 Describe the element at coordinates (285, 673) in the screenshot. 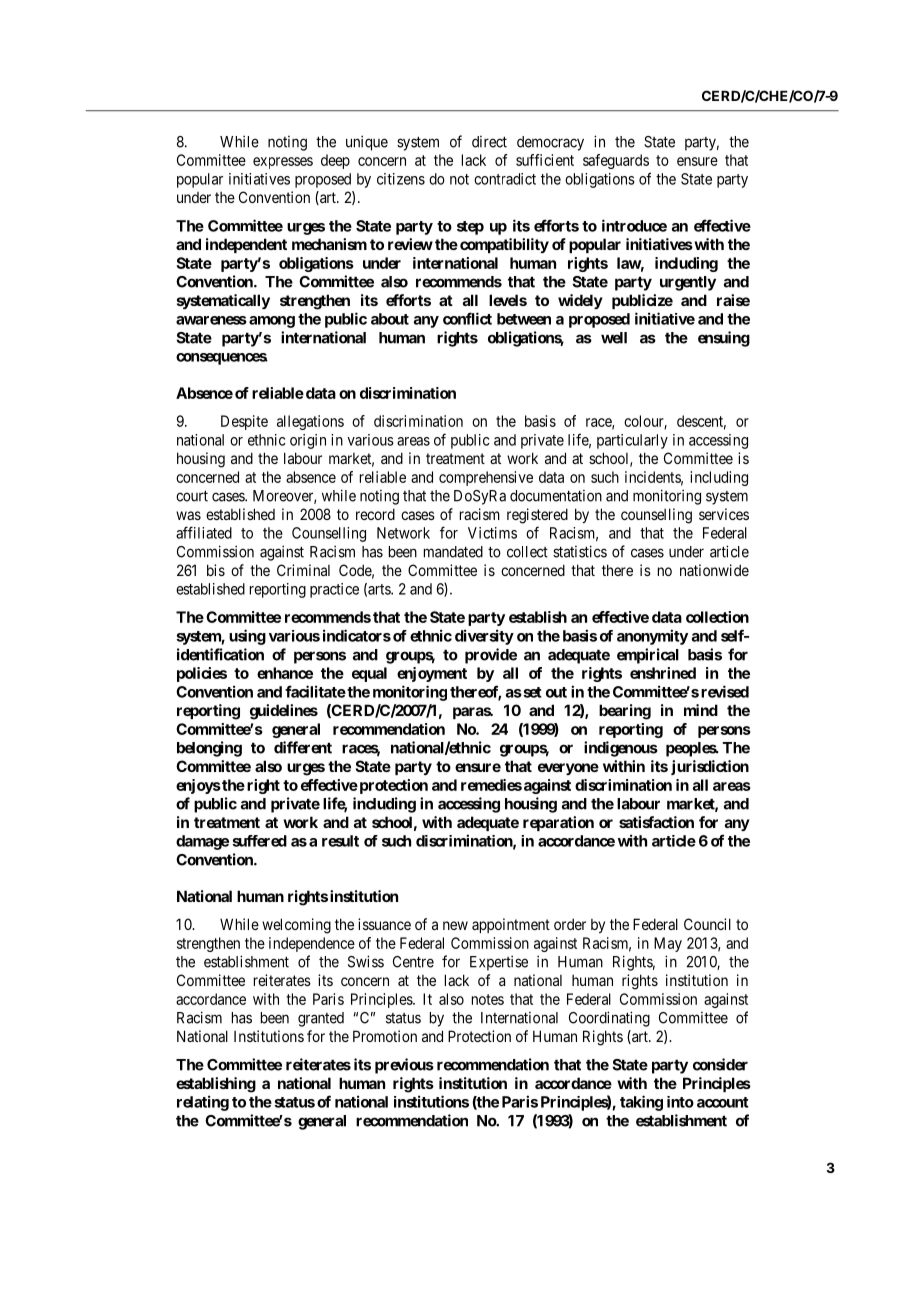

I see `enhance` at that location.
